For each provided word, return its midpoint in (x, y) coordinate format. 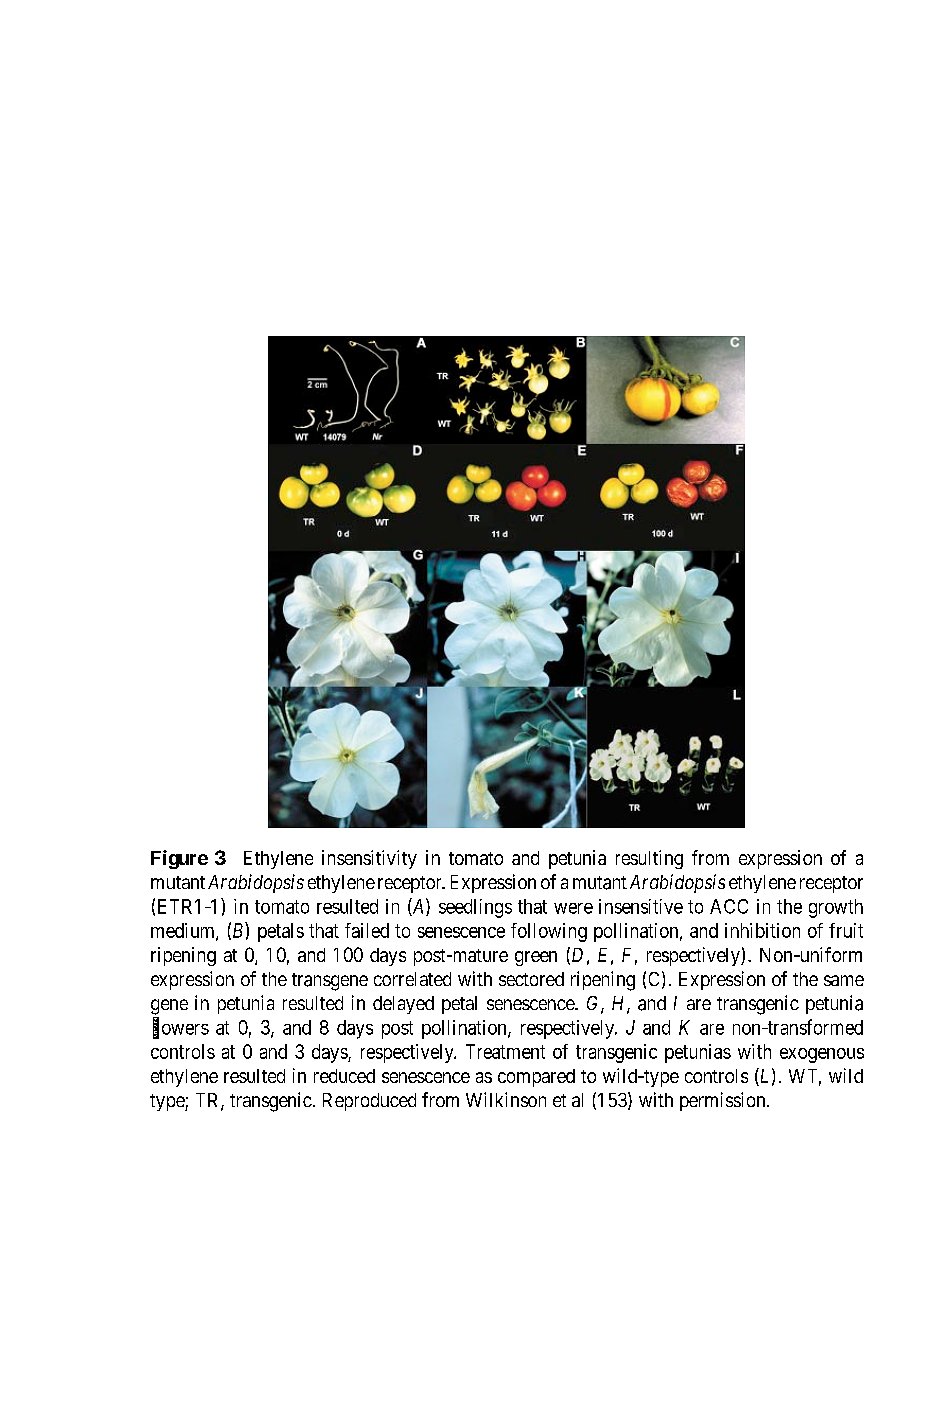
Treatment (505, 1051)
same (844, 980)
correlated (412, 979)
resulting (649, 859)
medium (184, 931)
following (549, 932)
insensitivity (369, 859)
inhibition (762, 930)
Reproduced (369, 1102)
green (536, 958)
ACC (729, 906)
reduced (344, 1076)
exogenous (822, 1055)
